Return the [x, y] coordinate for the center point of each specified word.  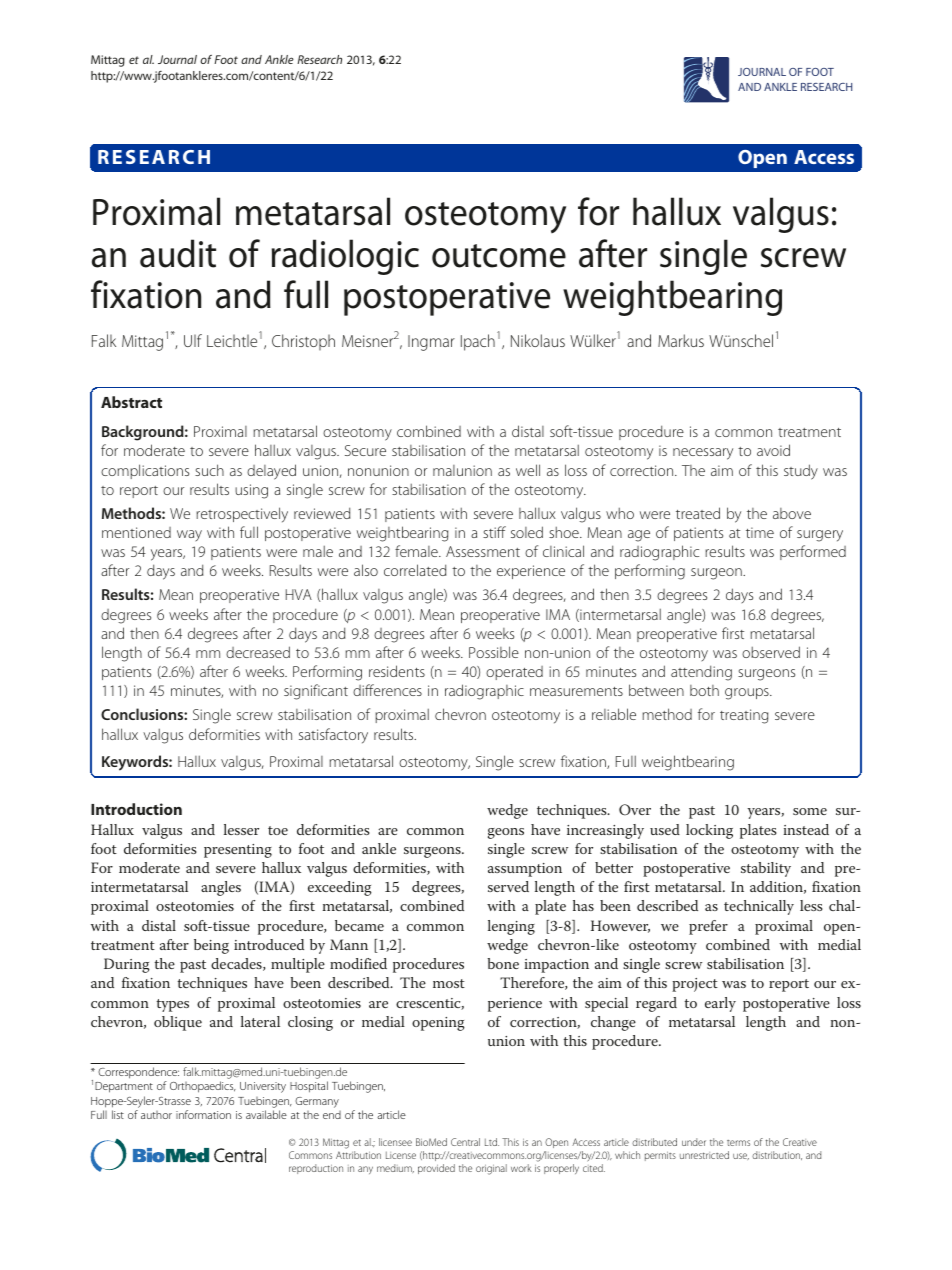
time [760, 532]
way [189, 536]
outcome [499, 256]
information [203, 1114]
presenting [238, 851]
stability [766, 869]
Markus [681, 340]
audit [178, 253]
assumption [525, 870]
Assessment [483, 551]
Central [465, 1142]
